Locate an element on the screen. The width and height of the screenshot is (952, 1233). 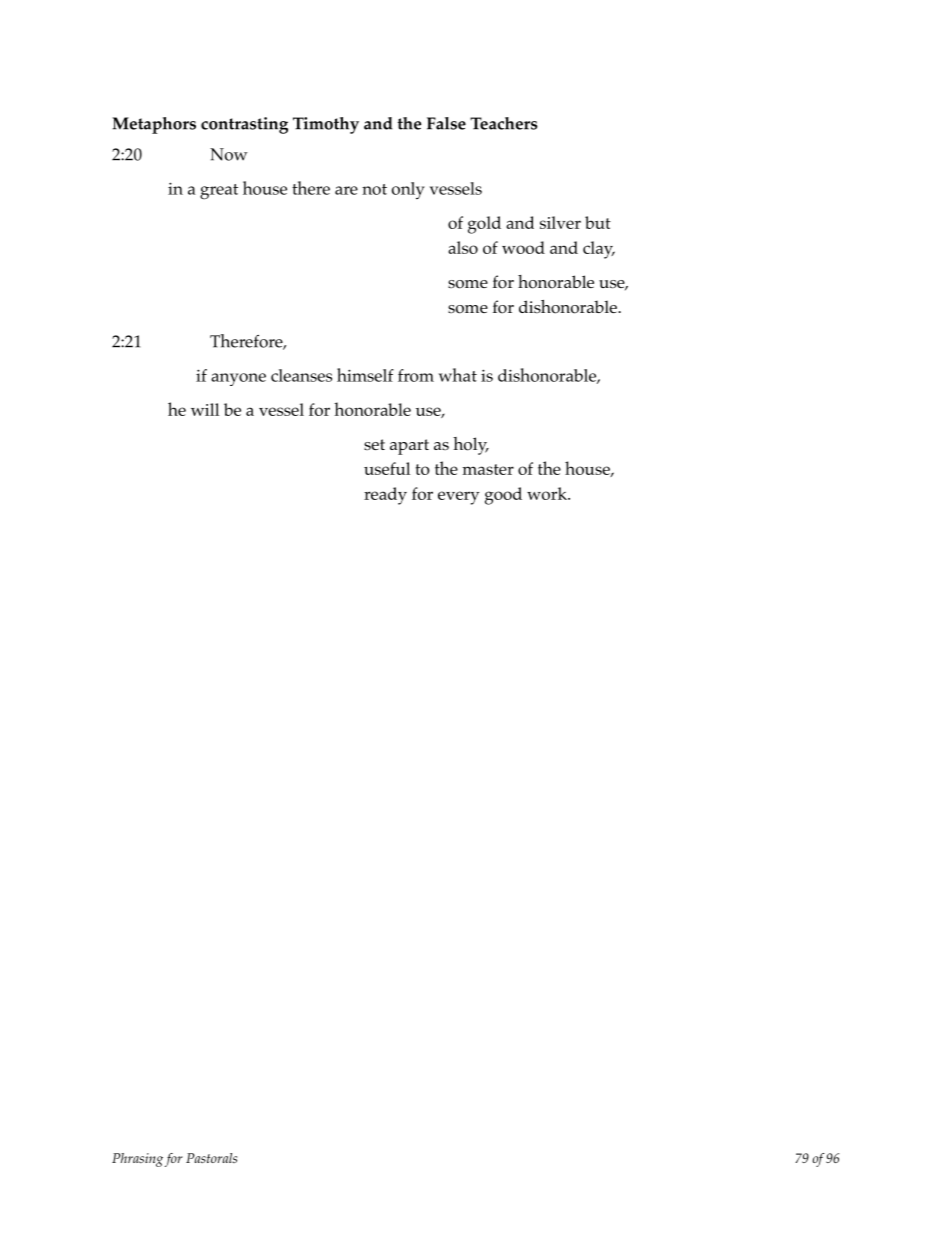
work is located at coordinates (548, 493).
